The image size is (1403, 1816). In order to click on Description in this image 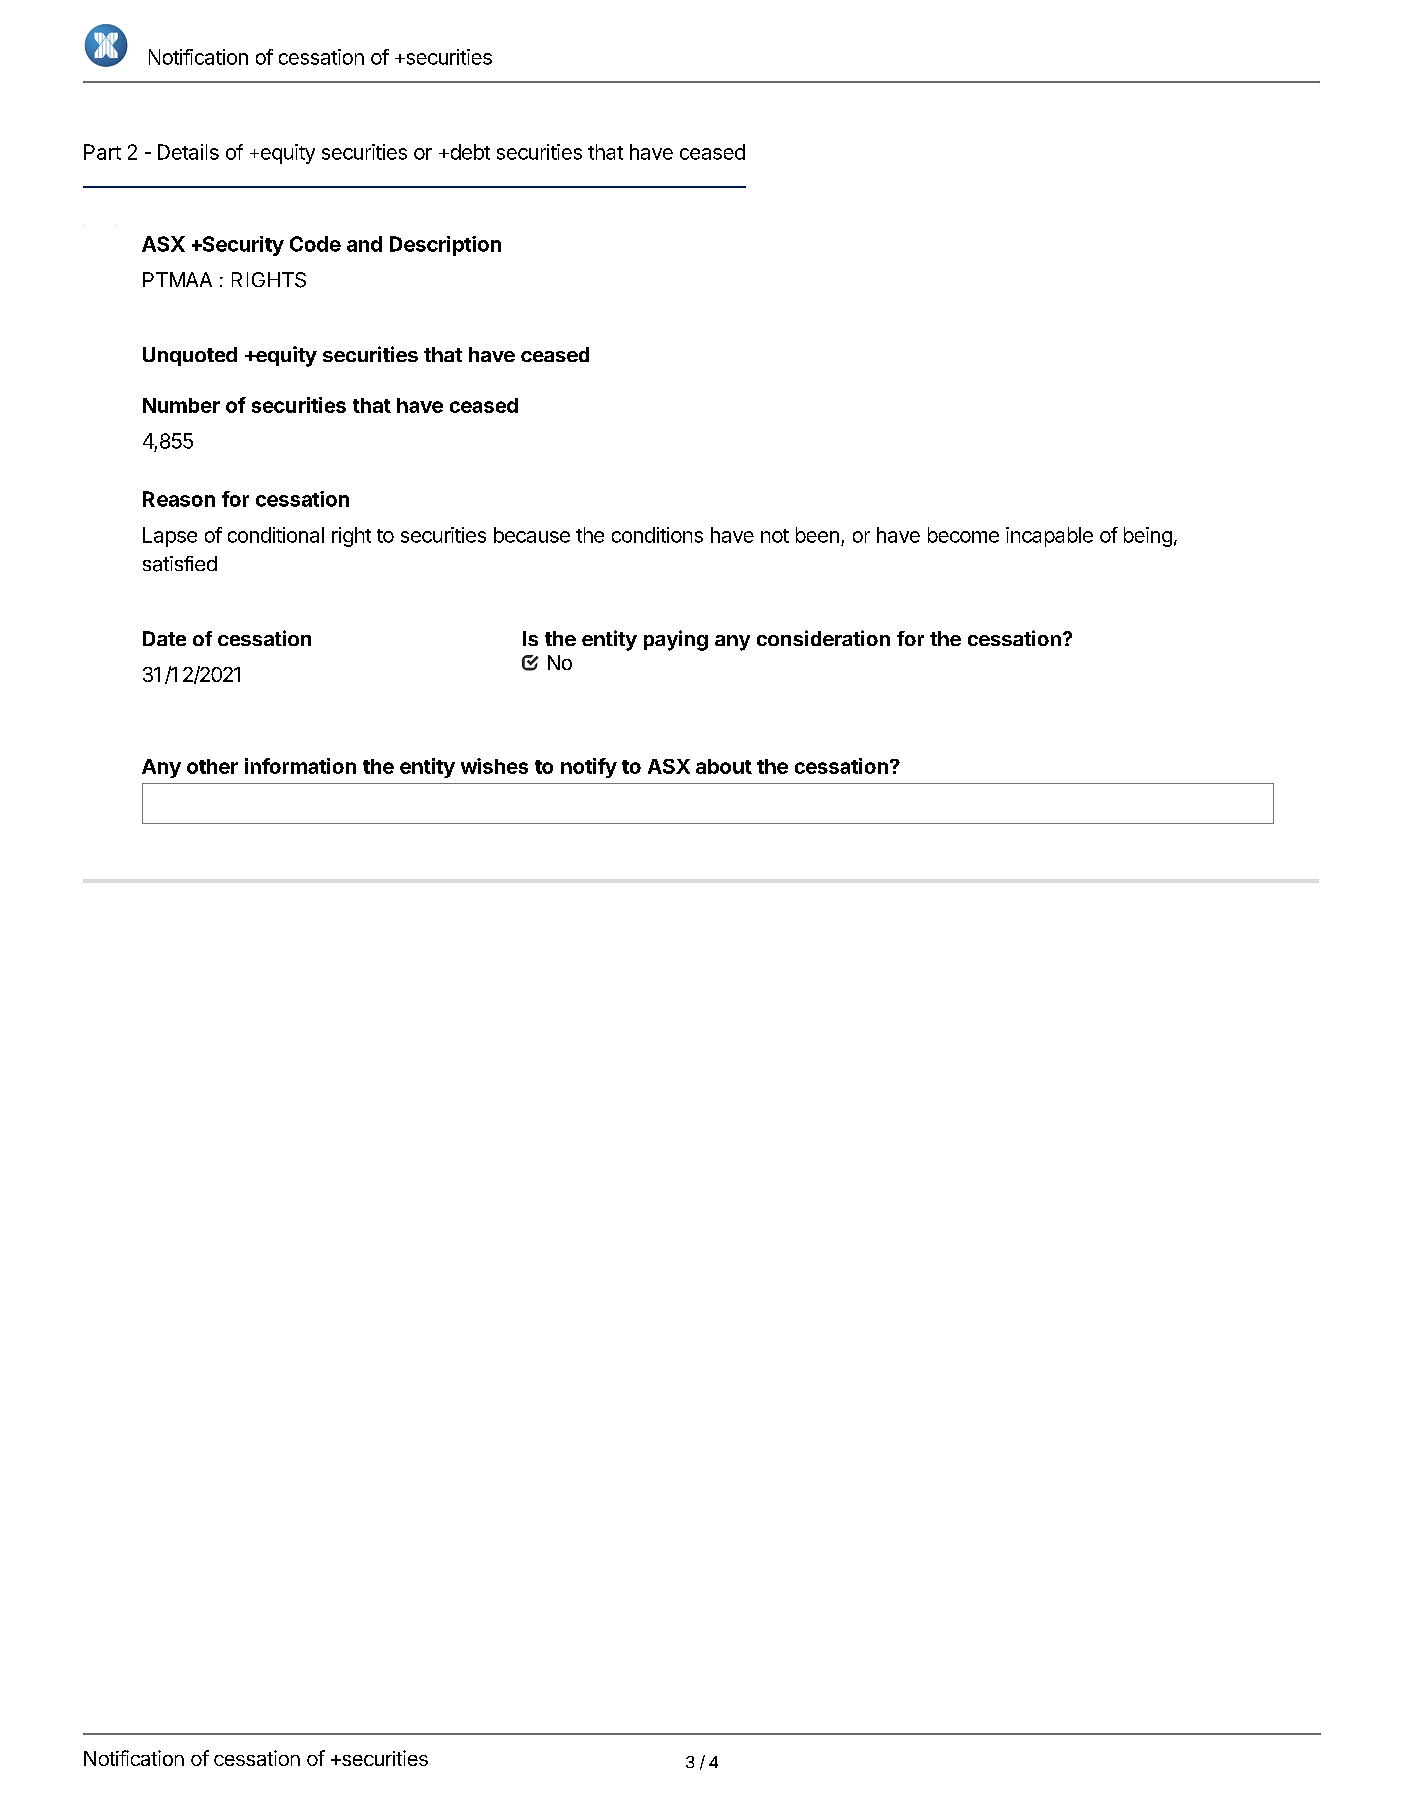, I will do `click(445, 246)`.
